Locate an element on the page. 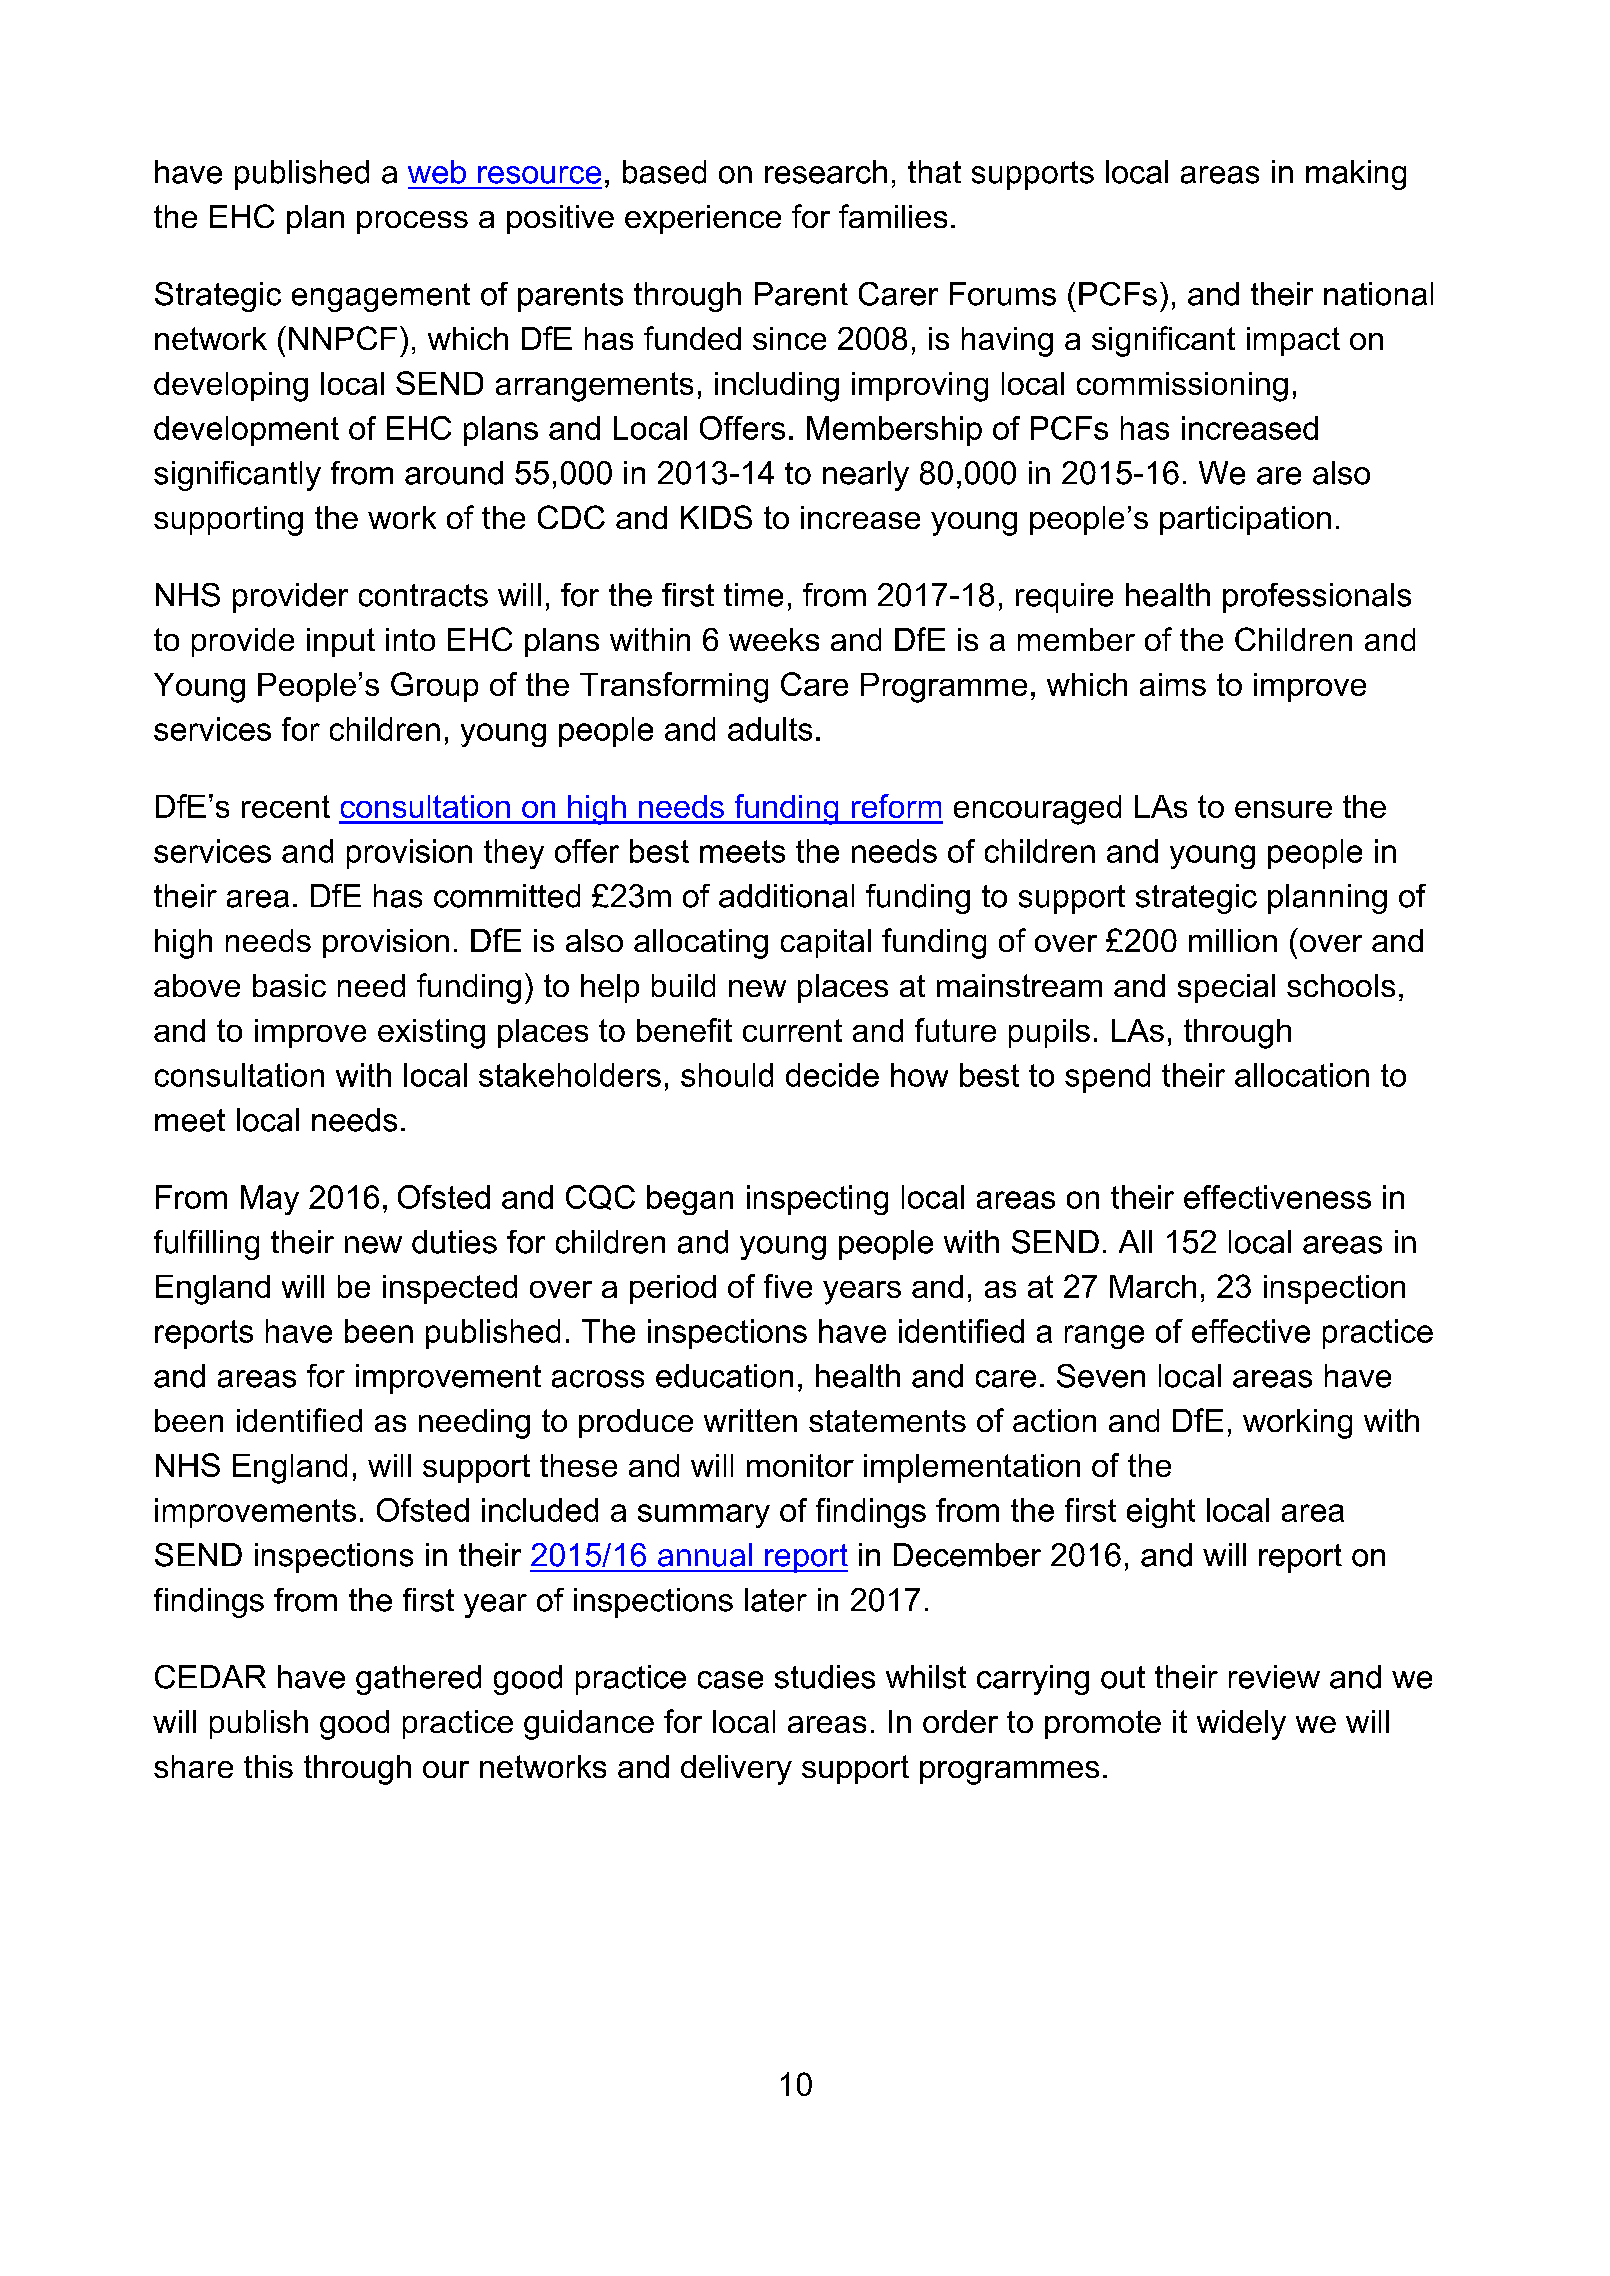  making is located at coordinates (1356, 175).
